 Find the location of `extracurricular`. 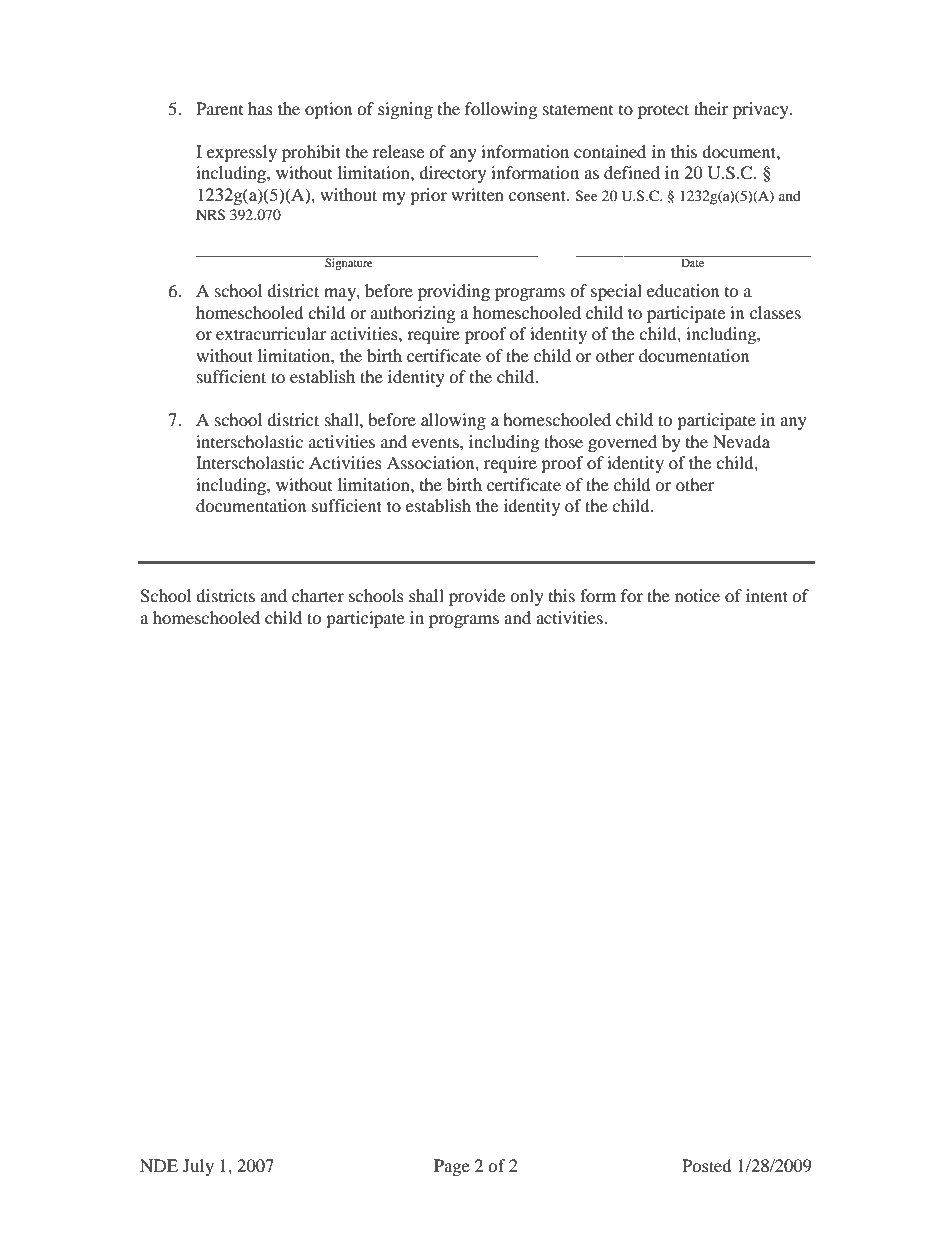

extracurricular is located at coordinates (271, 333).
